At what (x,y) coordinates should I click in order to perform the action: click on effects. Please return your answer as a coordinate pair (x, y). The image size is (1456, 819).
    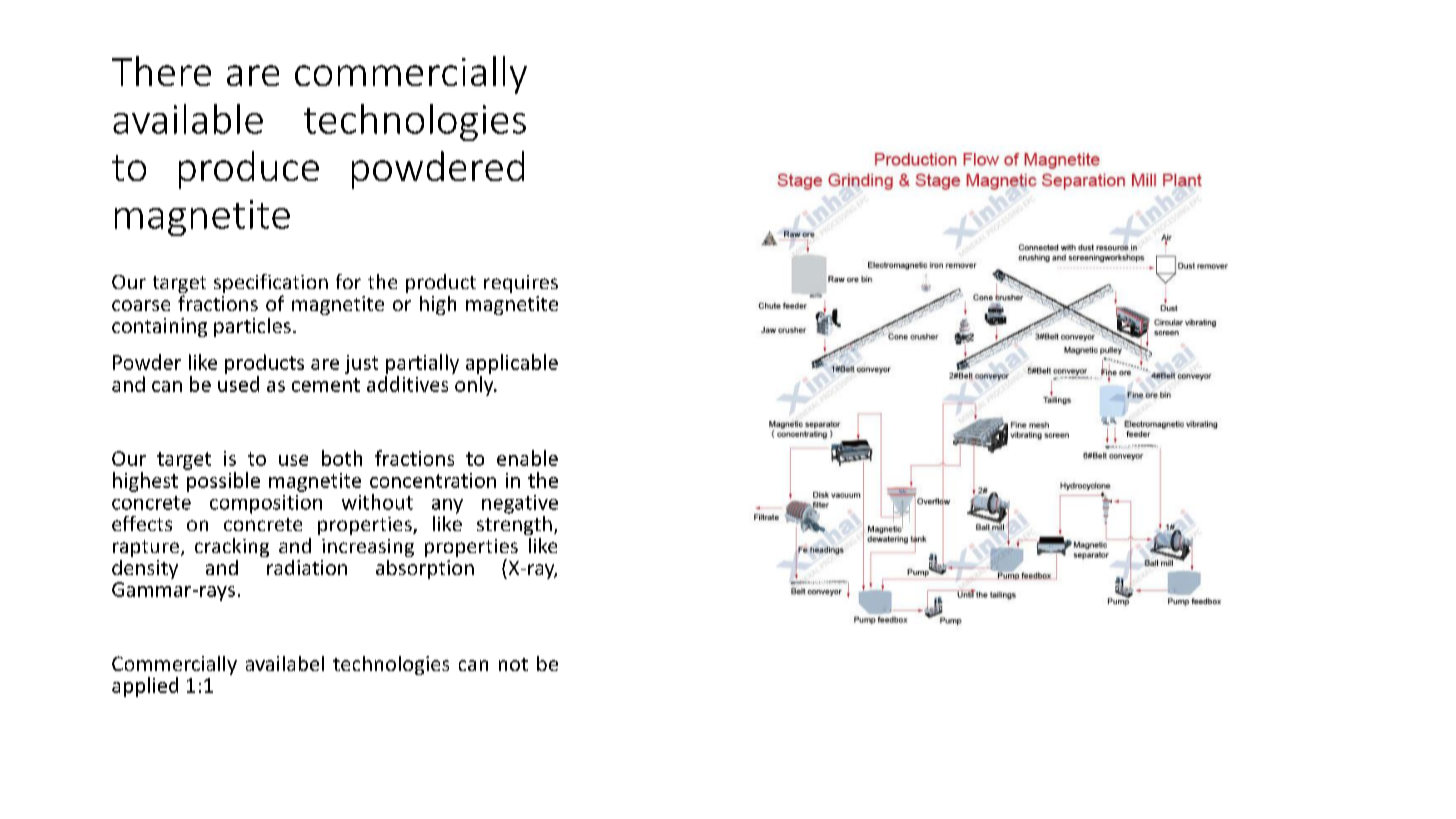
    Looking at the image, I should click on (142, 523).
